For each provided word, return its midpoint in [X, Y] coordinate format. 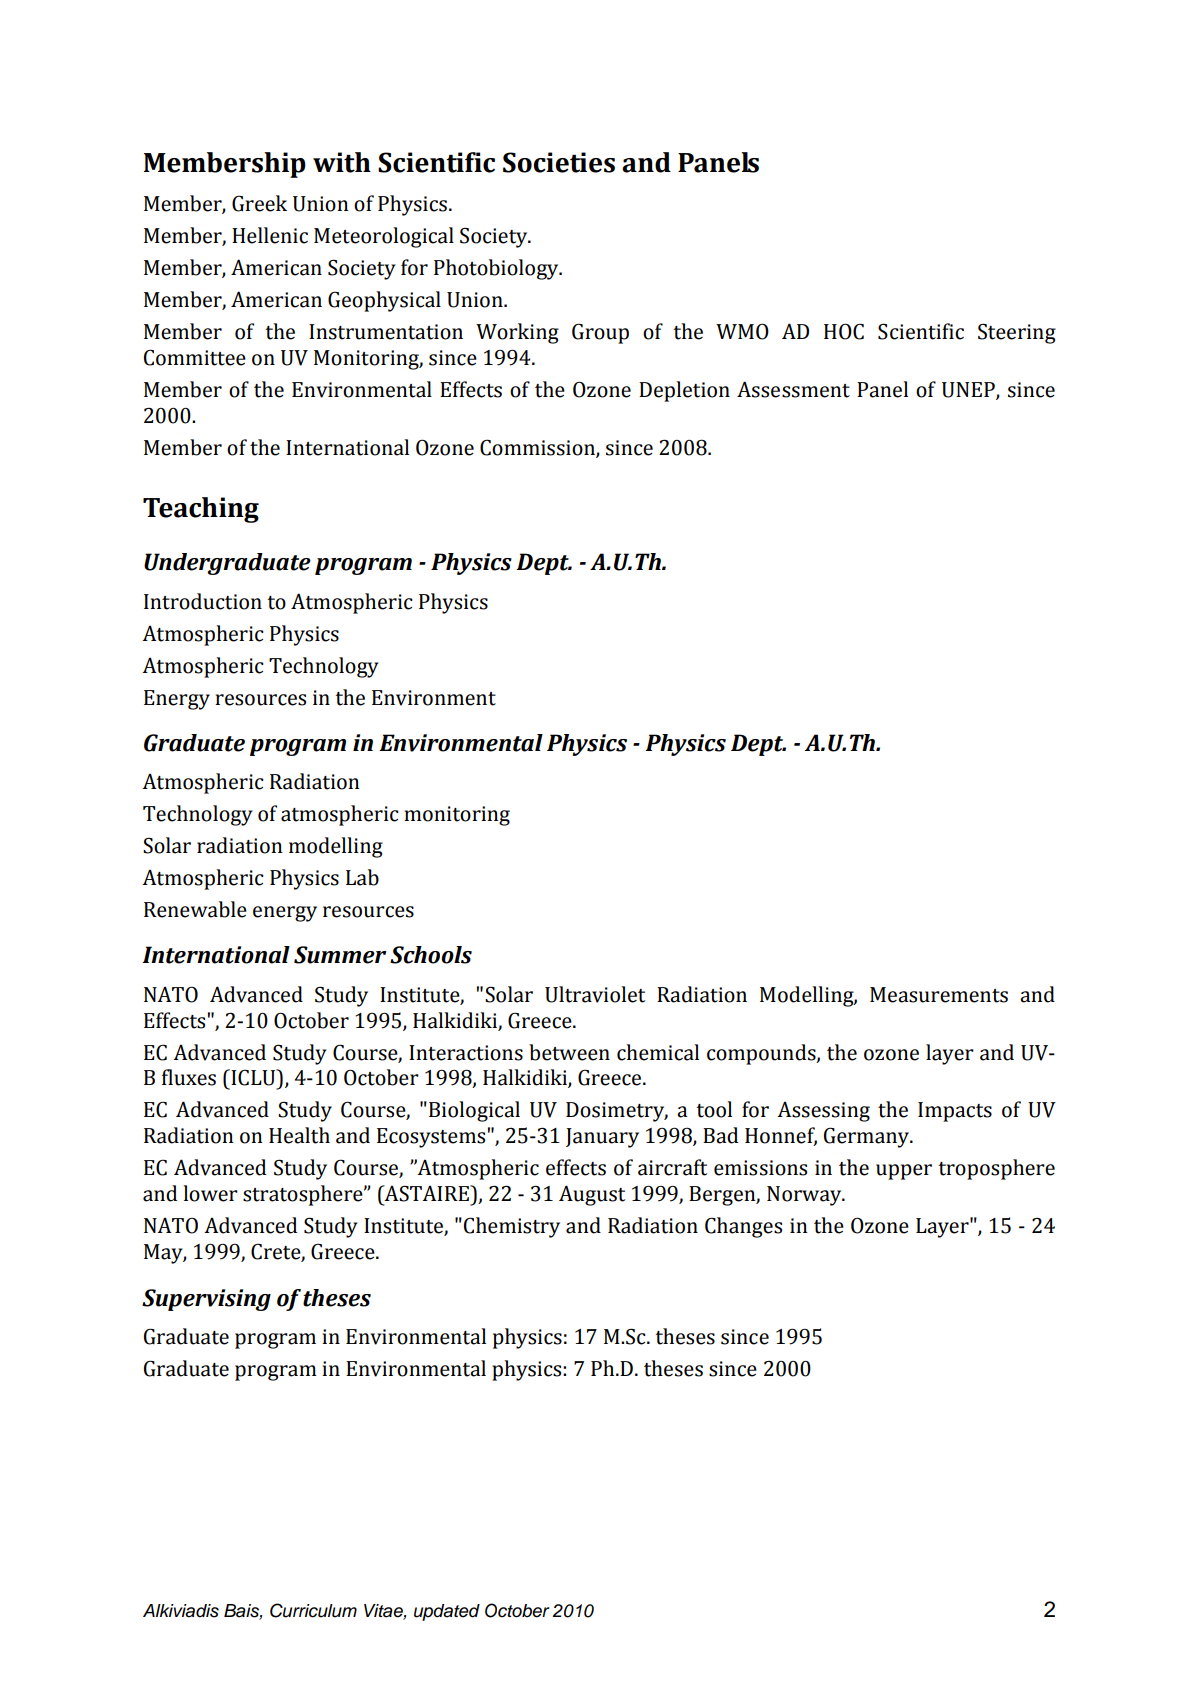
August [592, 1195]
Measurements [939, 995]
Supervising [206, 1300]
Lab [362, 877]
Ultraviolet [595, 994]
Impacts [955, 1112]
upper [904, 1172]
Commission [538, 448]
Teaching [201, 510]
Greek [259, 203]
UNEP [969, 391]
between [569, 1052]
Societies [559, 162]
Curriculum [313, 1610]
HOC [844, 331]
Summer [340, 955]
